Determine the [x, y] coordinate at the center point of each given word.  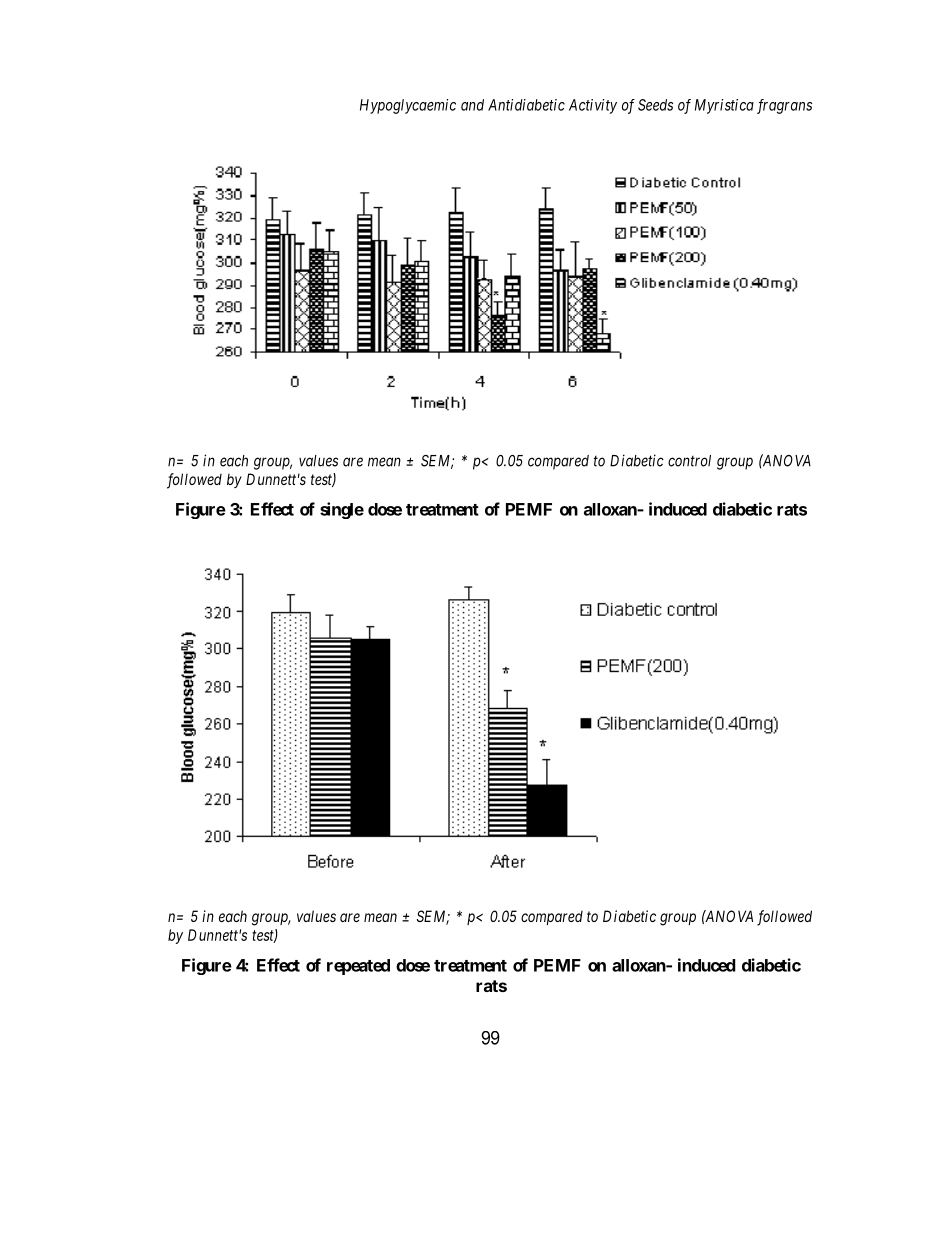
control [689, 461]
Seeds [655, 105]
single [342, 510]
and [472, 105]
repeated [358, 967]
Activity [593, 106]
